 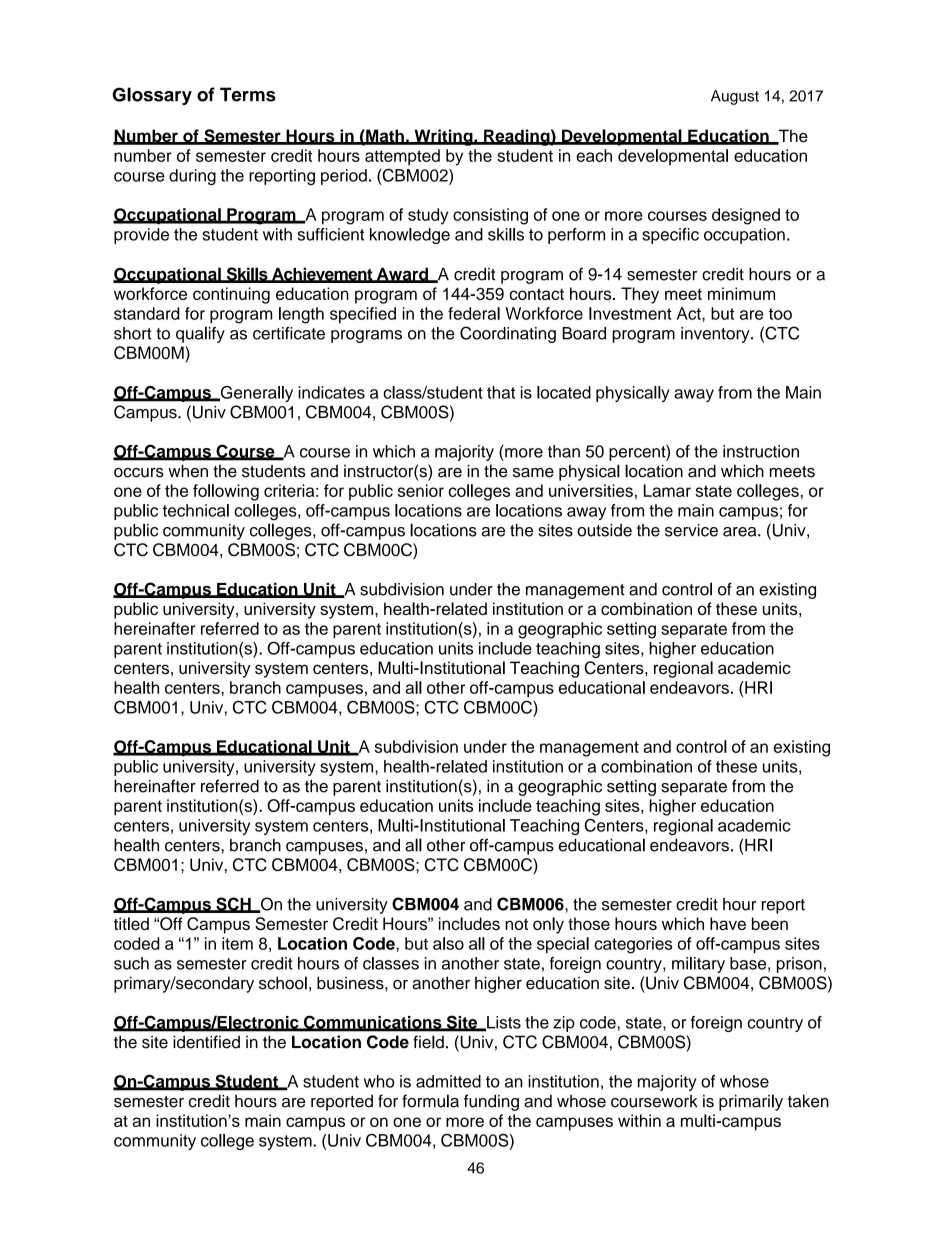 What do you see at coordinates (735, 97) in the screenshot?
I see `August` at bounding box center [735, 97].
